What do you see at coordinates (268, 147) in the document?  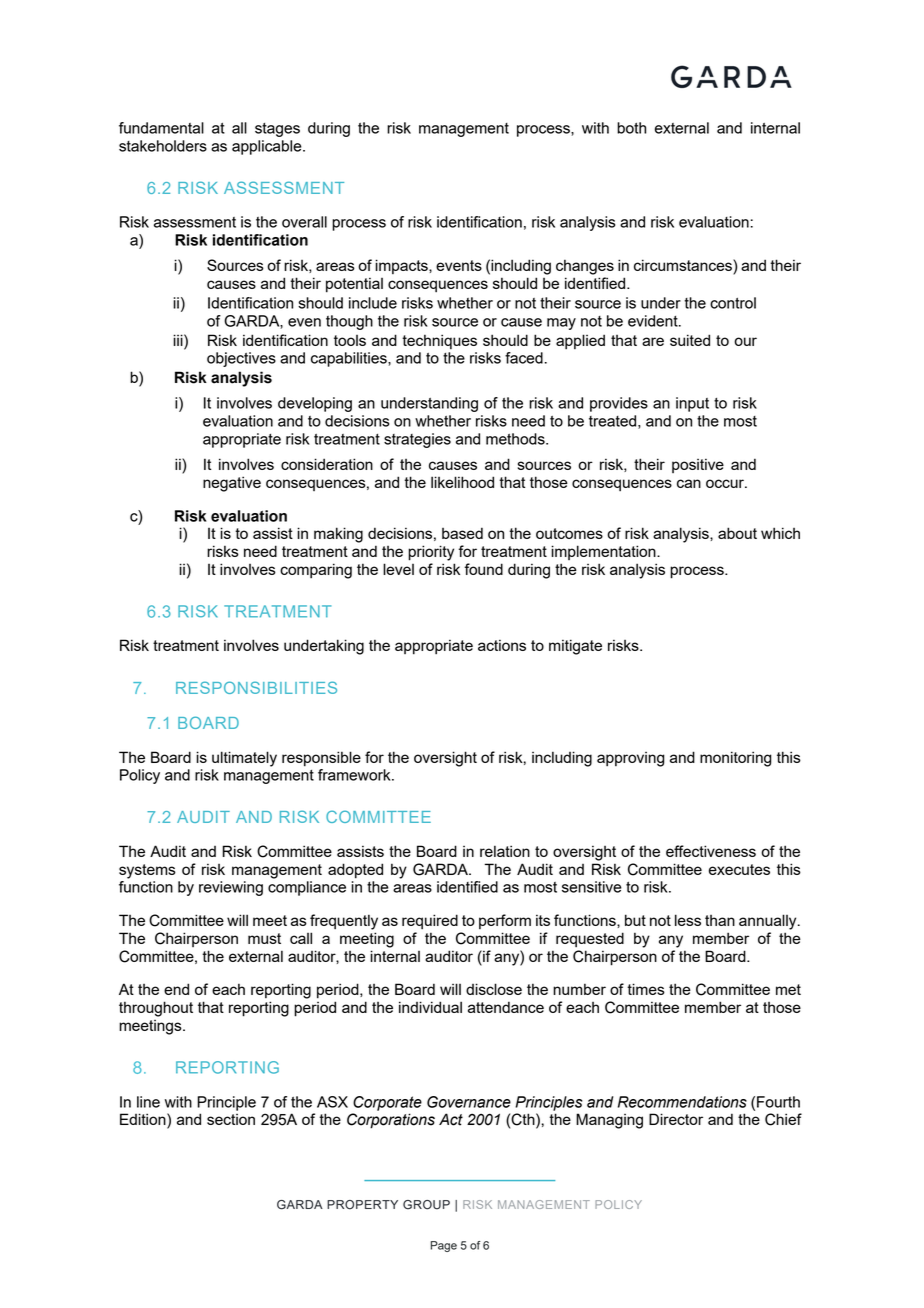 I see `applicable` at bounding box center [268, 147].
